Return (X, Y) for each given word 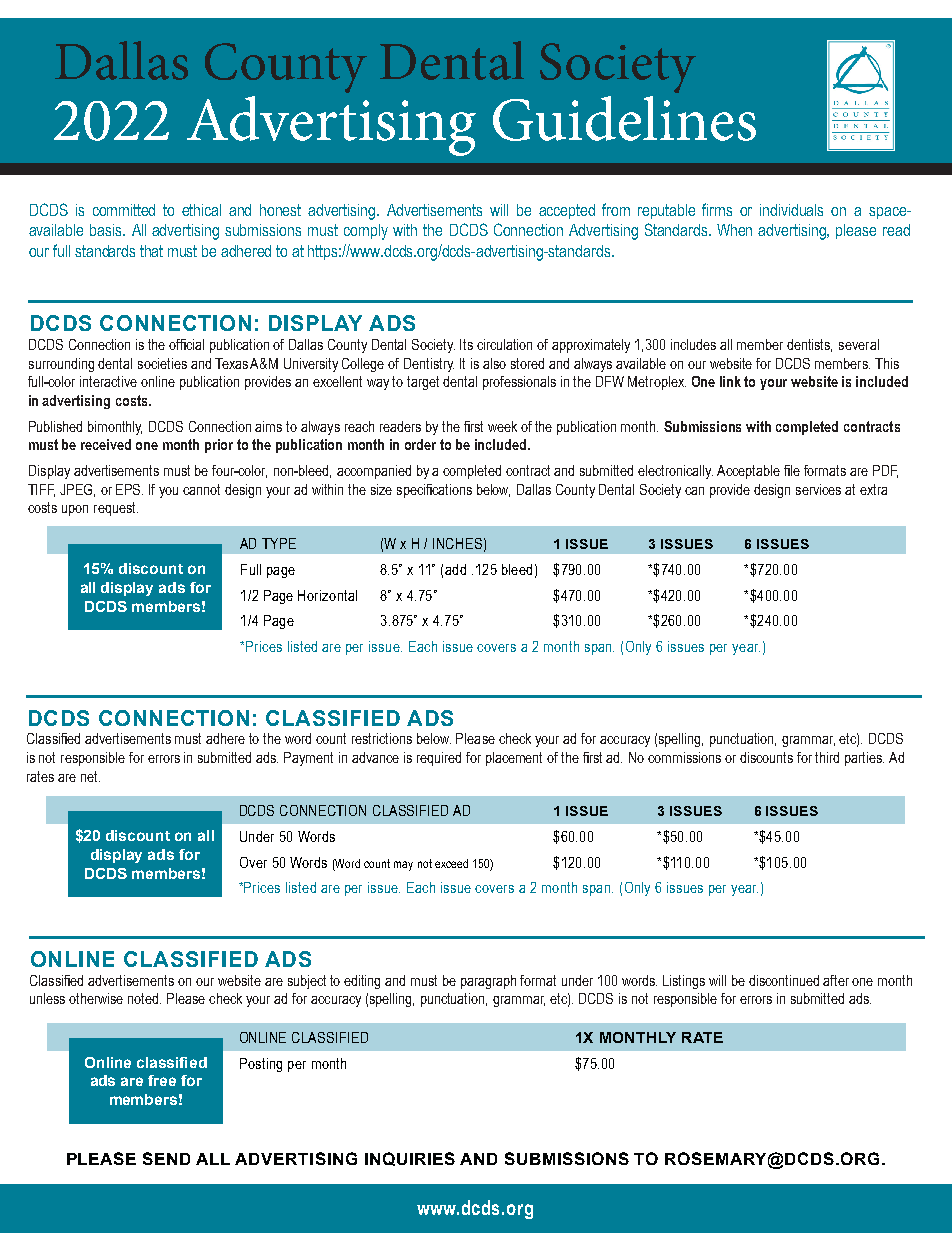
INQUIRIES (410, 1159)
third (827, 757)
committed (124, 210)
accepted (567, 211)
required (439, 759)
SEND (166, 1158)
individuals (791, 210)
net (90, 776)
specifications (434, 491)
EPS (129, 489)
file (792, 470)
